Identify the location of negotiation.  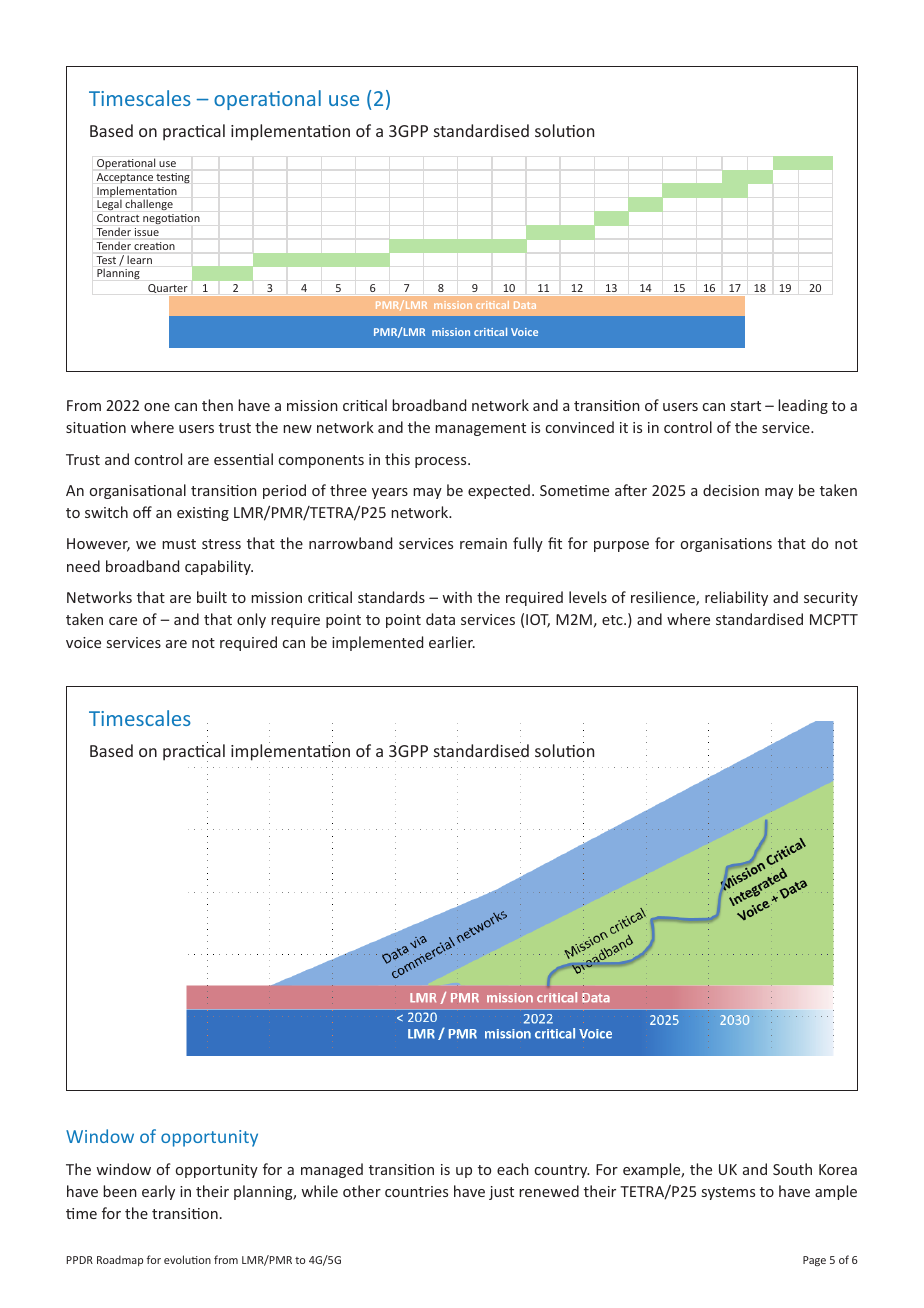
(171, 219).
